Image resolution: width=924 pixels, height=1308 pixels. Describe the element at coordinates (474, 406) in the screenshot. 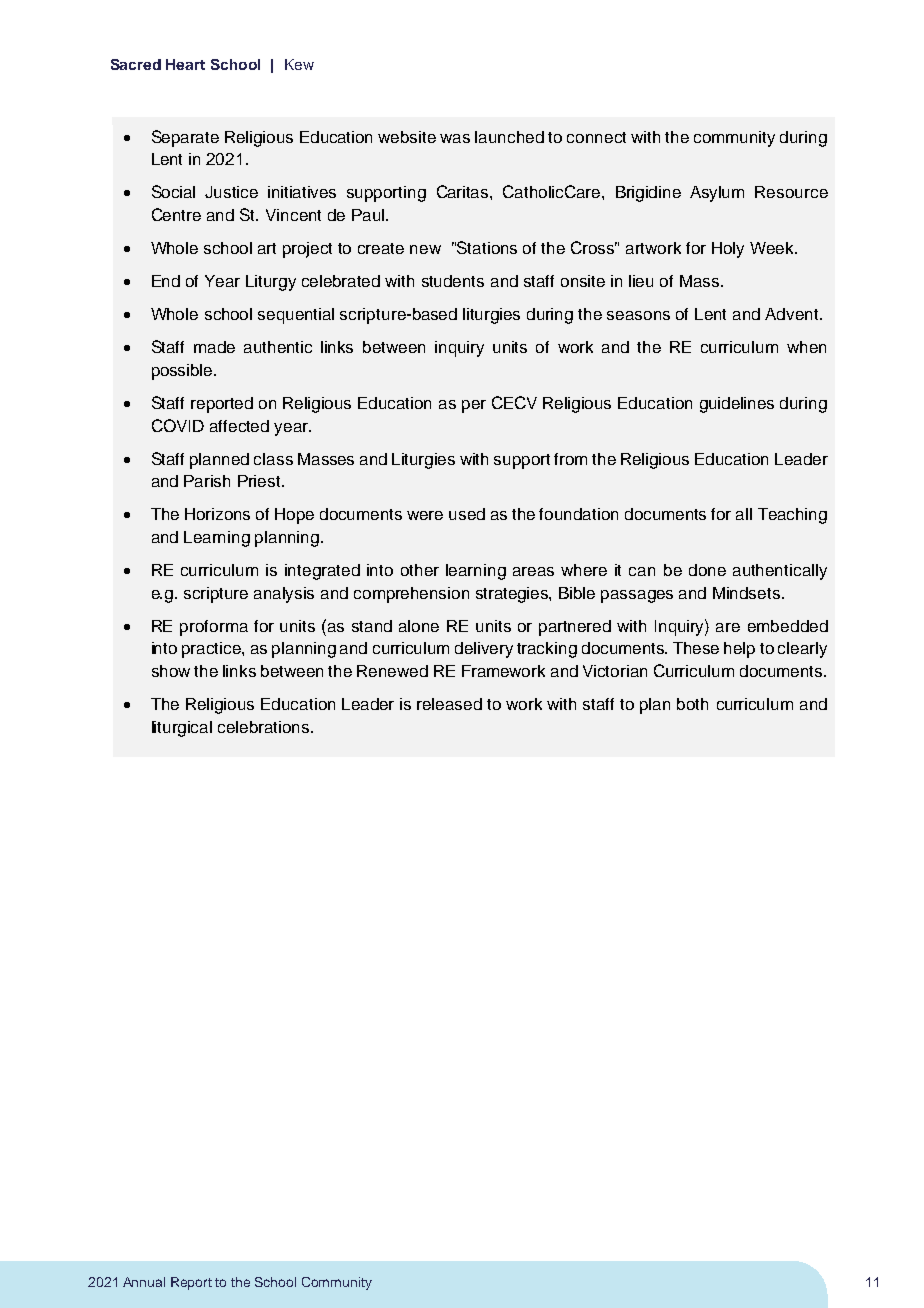

I see `per` at that location.
